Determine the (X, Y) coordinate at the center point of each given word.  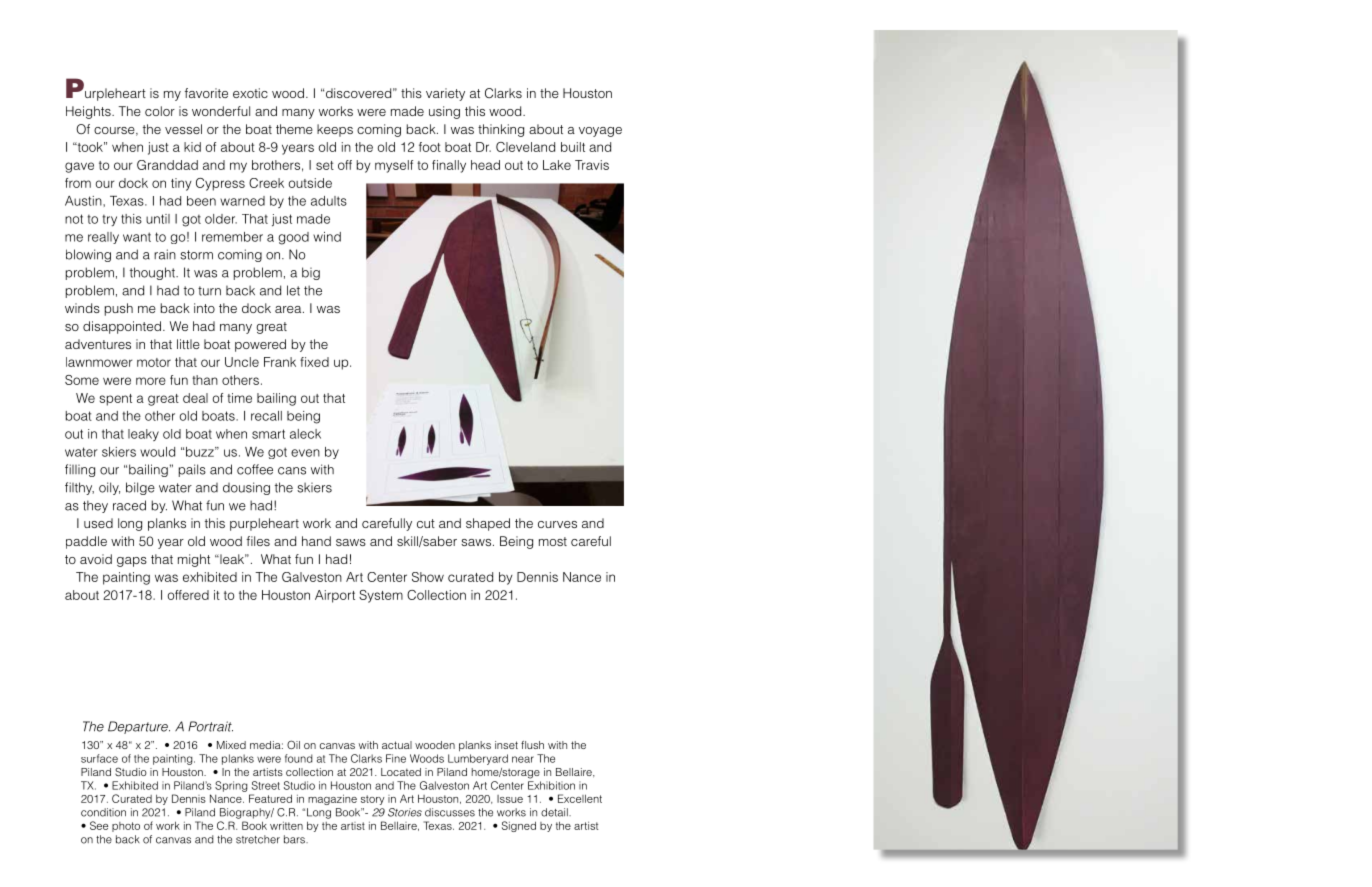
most (553, 541)
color (160, 111)
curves (557, 524)
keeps (335, 130)
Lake (557, 165)
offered (188, 595)
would (157, 452)
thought (153, 273)
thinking (501, 130)
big (311, 273)
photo (126, 827)
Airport (335, 596)
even (305, 453)
